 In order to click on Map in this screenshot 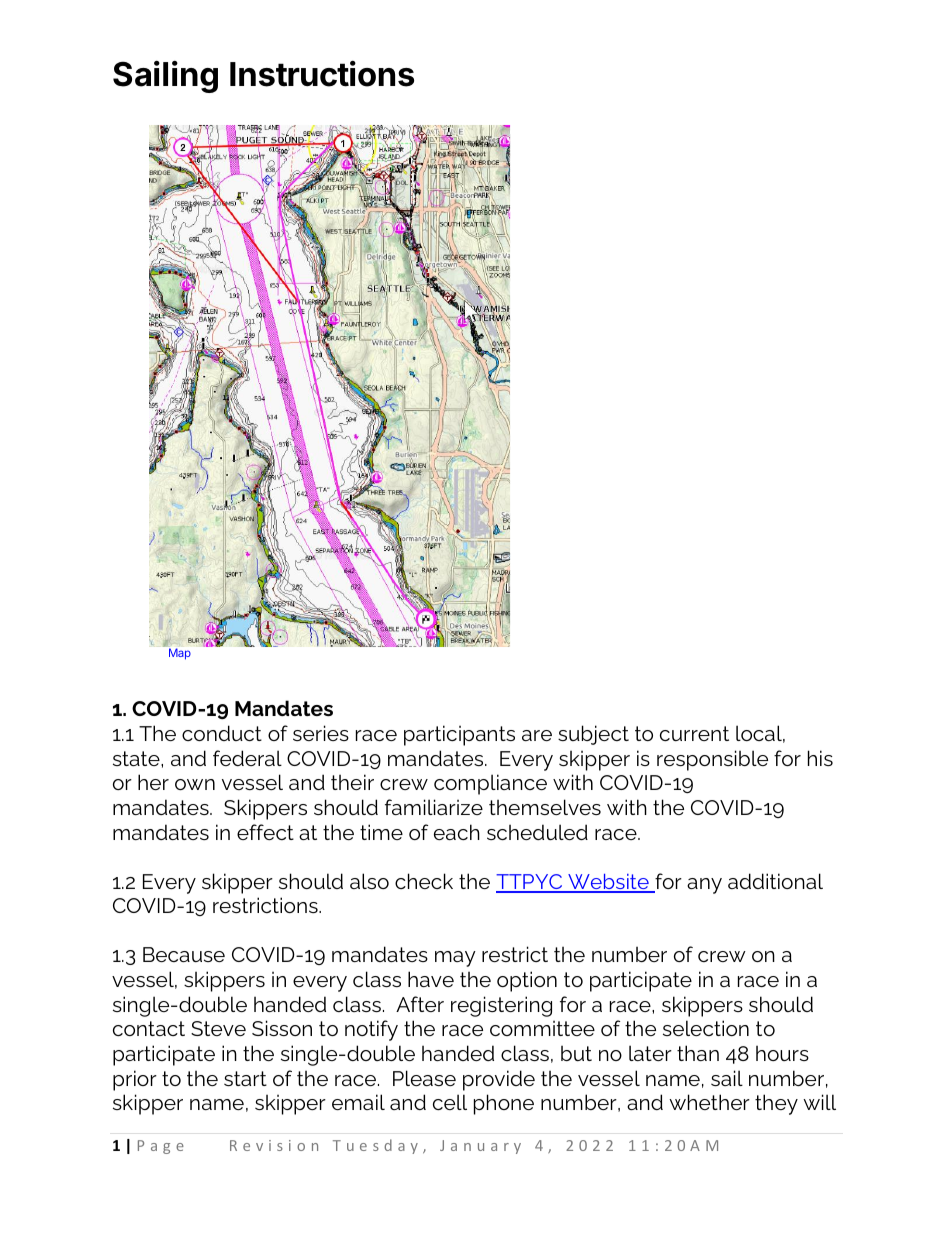, I will do `click(180, 654)`.
